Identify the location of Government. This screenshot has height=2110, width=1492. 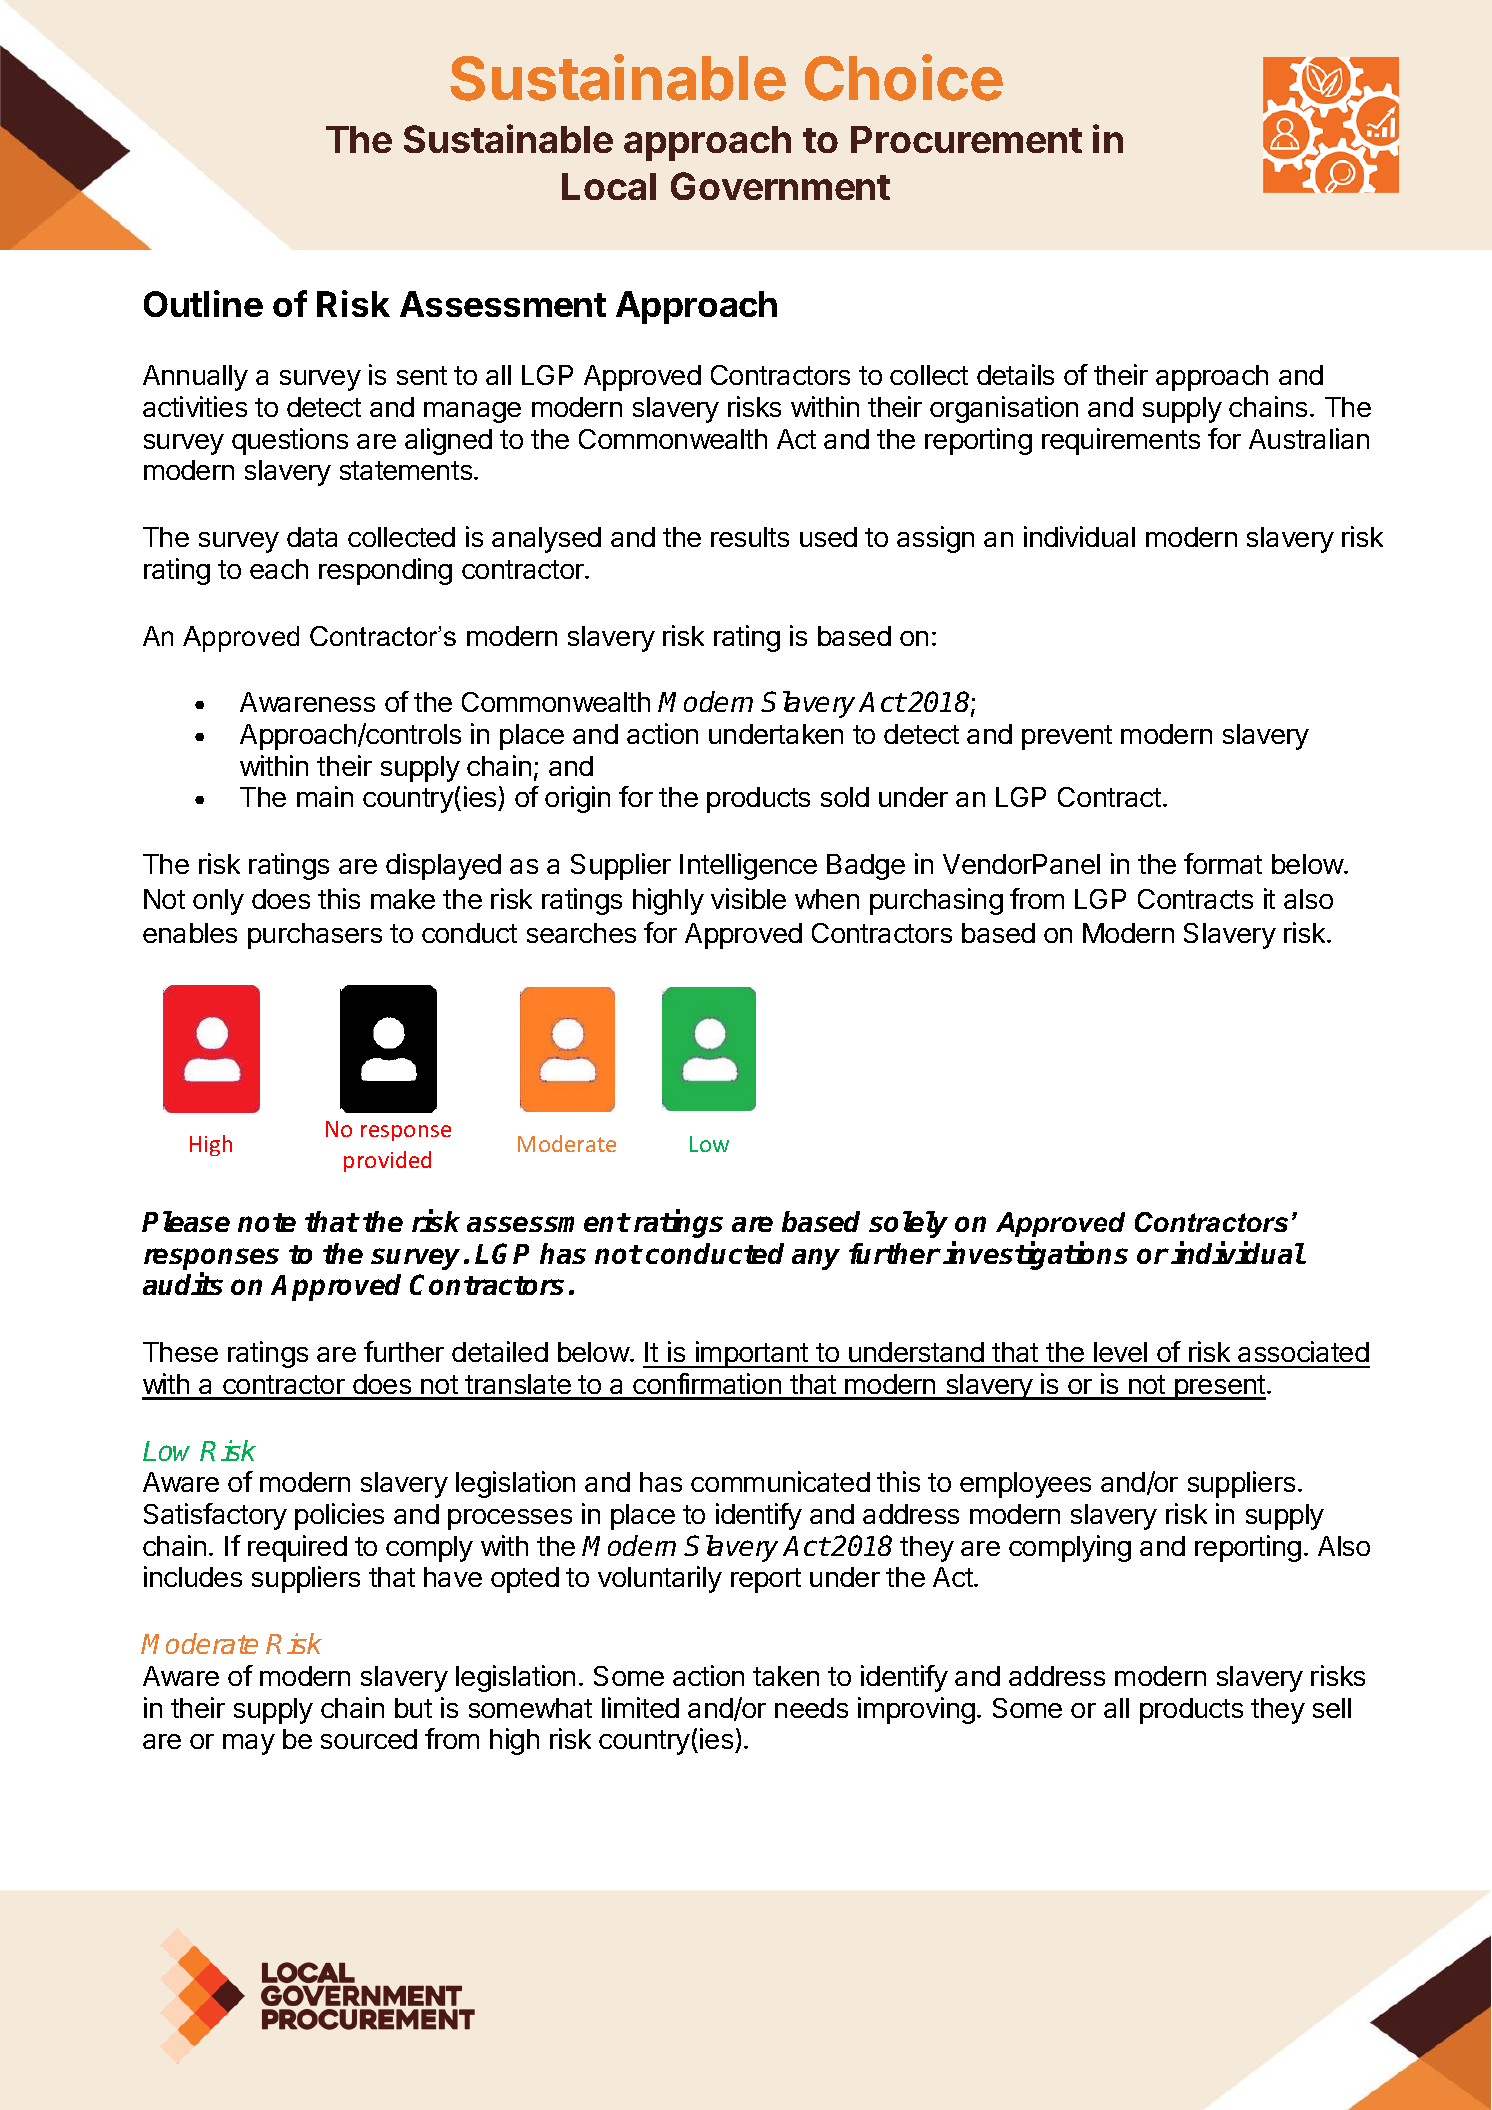
(780, 186).
